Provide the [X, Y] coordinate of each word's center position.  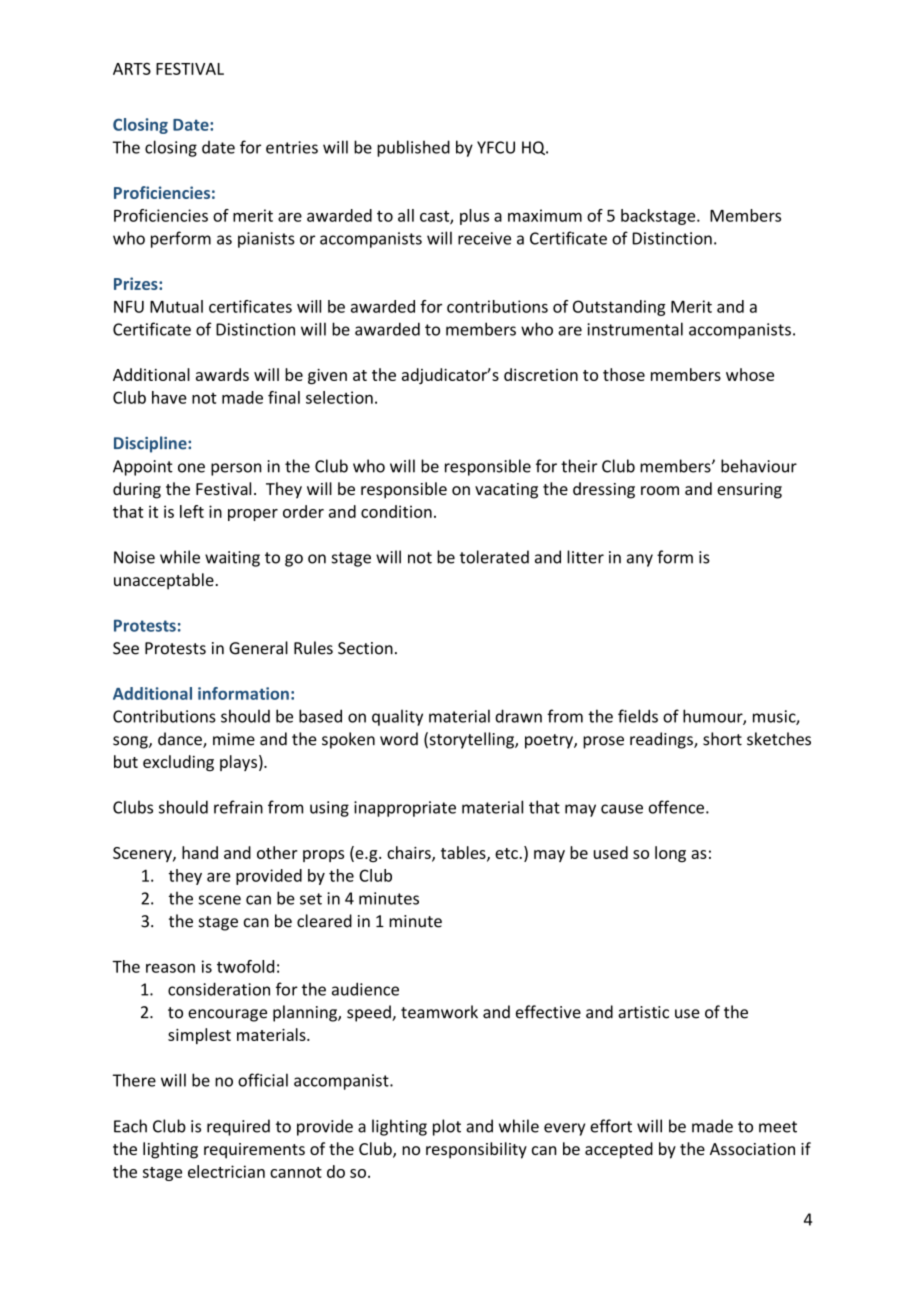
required [238, 1127]
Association [752, 1149]
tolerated [494, 557]
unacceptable [164, 581]
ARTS [132, 69]
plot [447, 1127]
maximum [545, 215]
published [413, 148]
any [640, 560]
